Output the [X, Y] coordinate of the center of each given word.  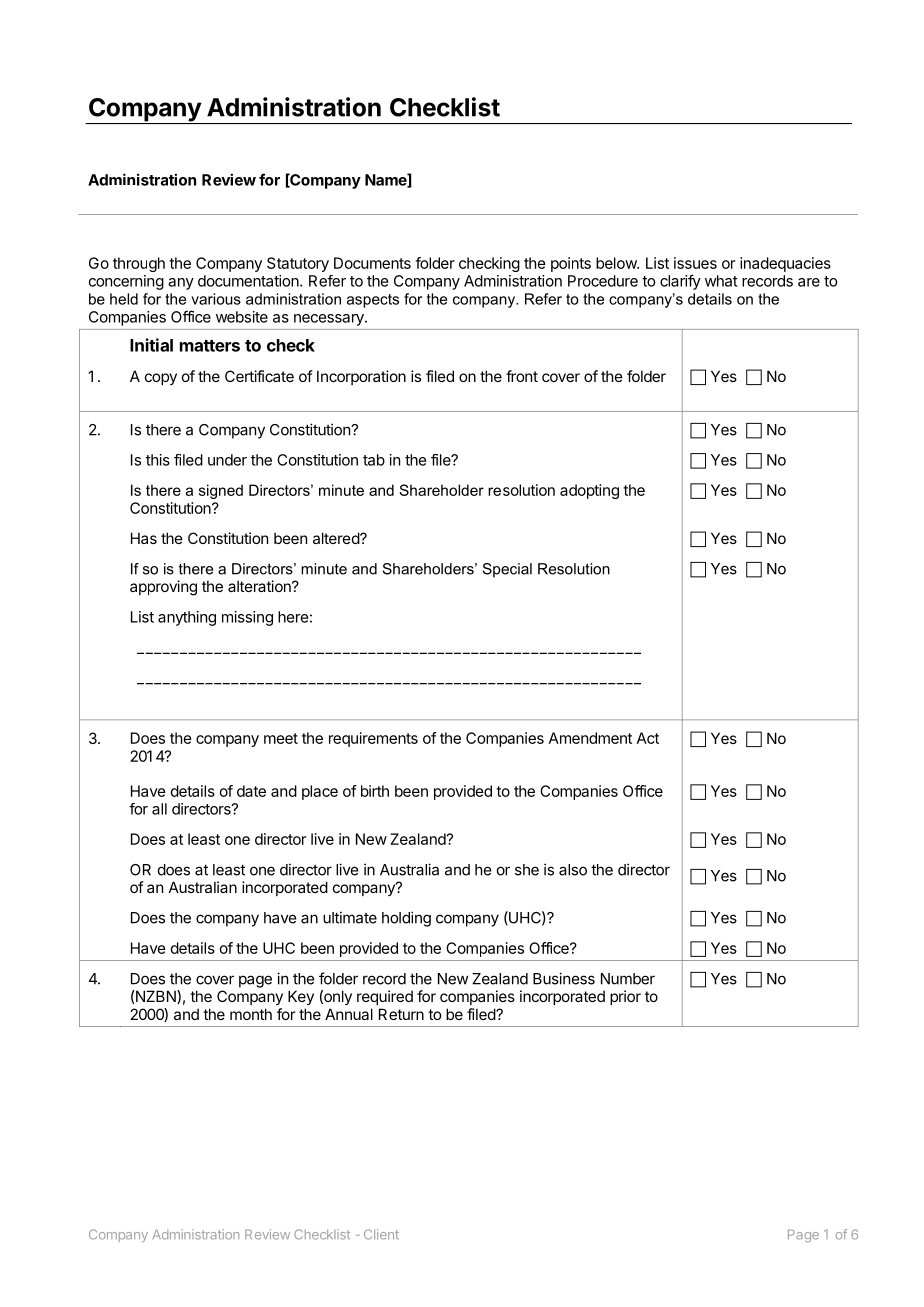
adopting [589, 491]
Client [381, 1234]
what [721, 281]
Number [628, 979]
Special [507, 570]
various [216, 299]
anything [187, 618]
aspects [373, 301]
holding [406, 919]
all [159, 809]
